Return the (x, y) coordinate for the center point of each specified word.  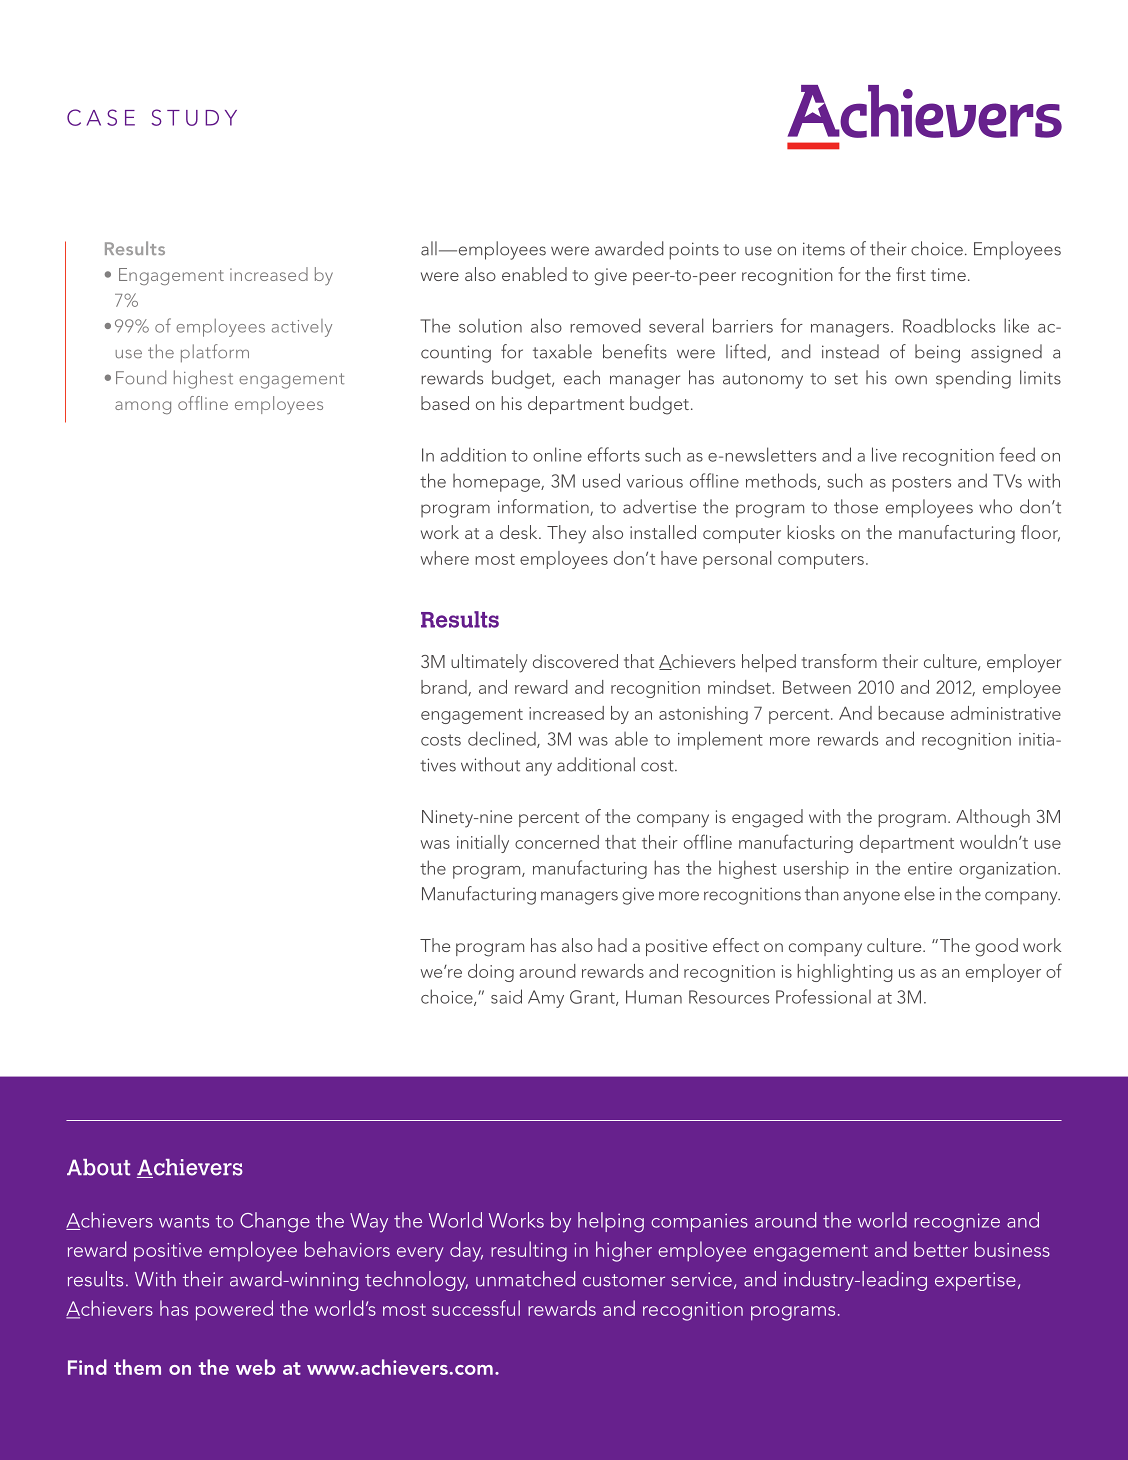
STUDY (194, 117)
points (694, 251)
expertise (975, 1281)
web (256, 1367)
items (824, 249)
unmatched (525, 1279)
